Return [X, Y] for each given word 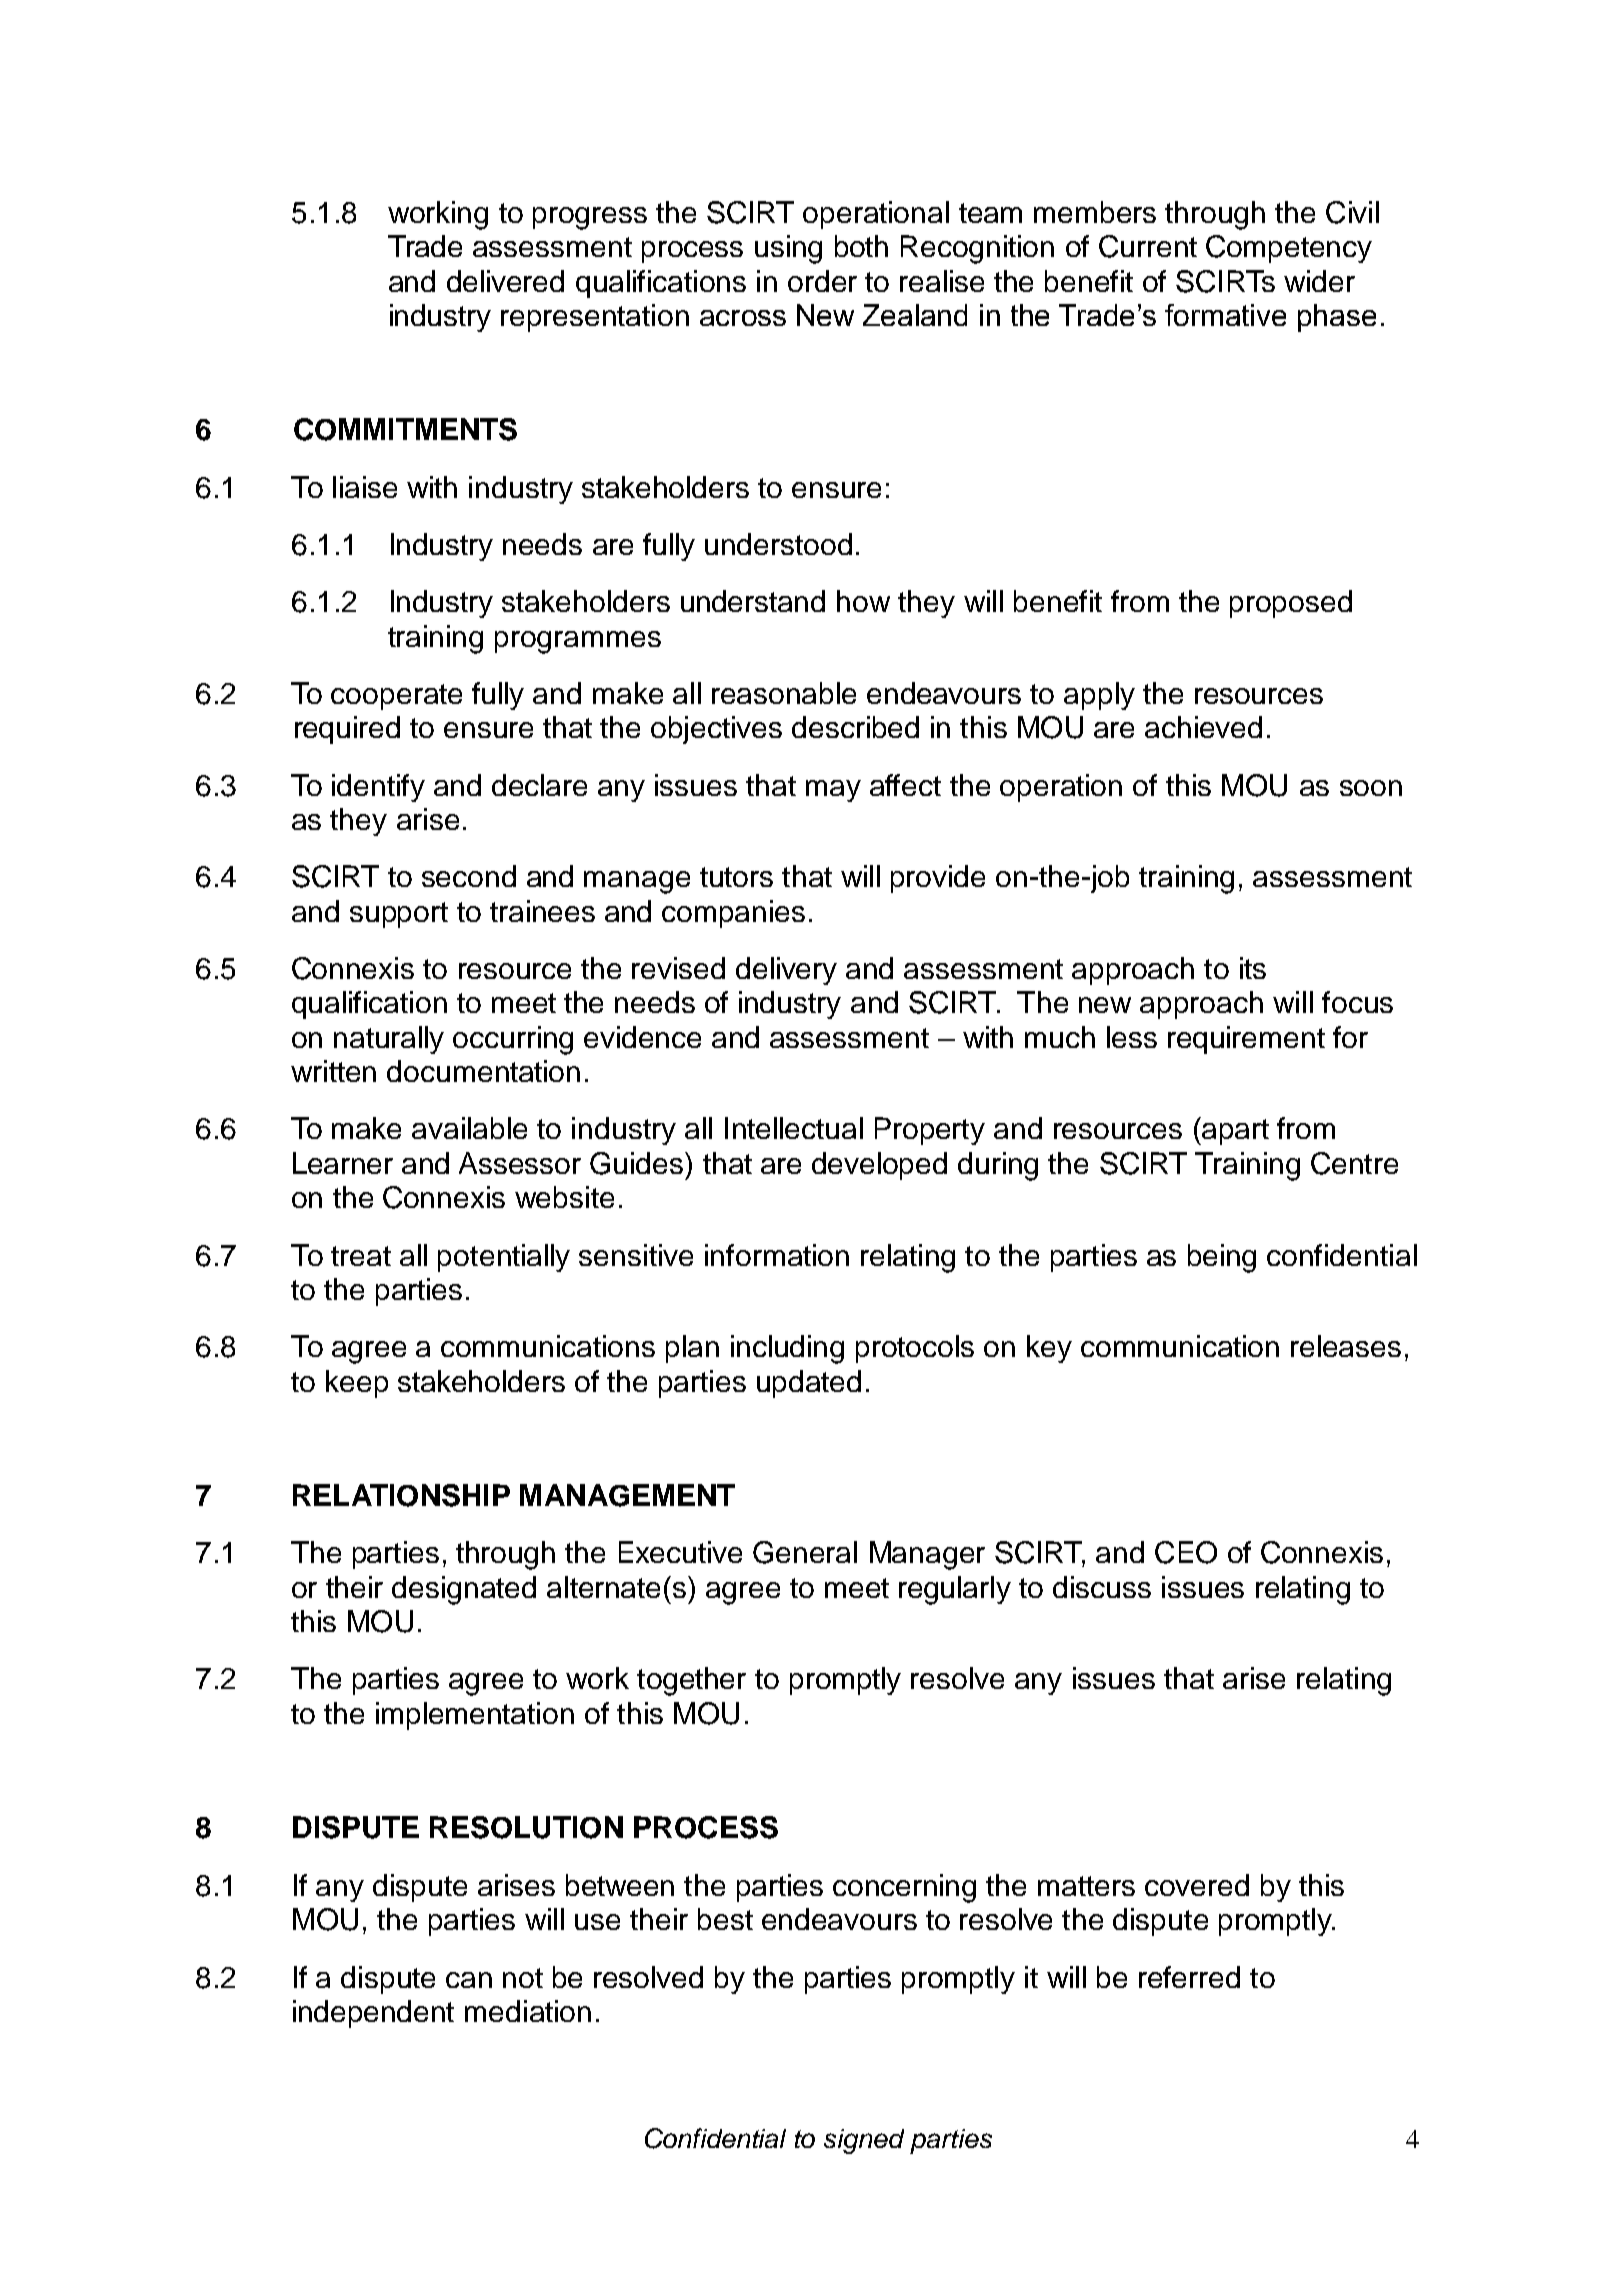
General [805, 1552]
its [1253, 968]
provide [938, 879]
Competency [1289, 249]
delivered [505, 281]
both [861, 246]
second [469, 876]
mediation [528, 2011]
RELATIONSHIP [401, 1495]
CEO [1186, 1552]
